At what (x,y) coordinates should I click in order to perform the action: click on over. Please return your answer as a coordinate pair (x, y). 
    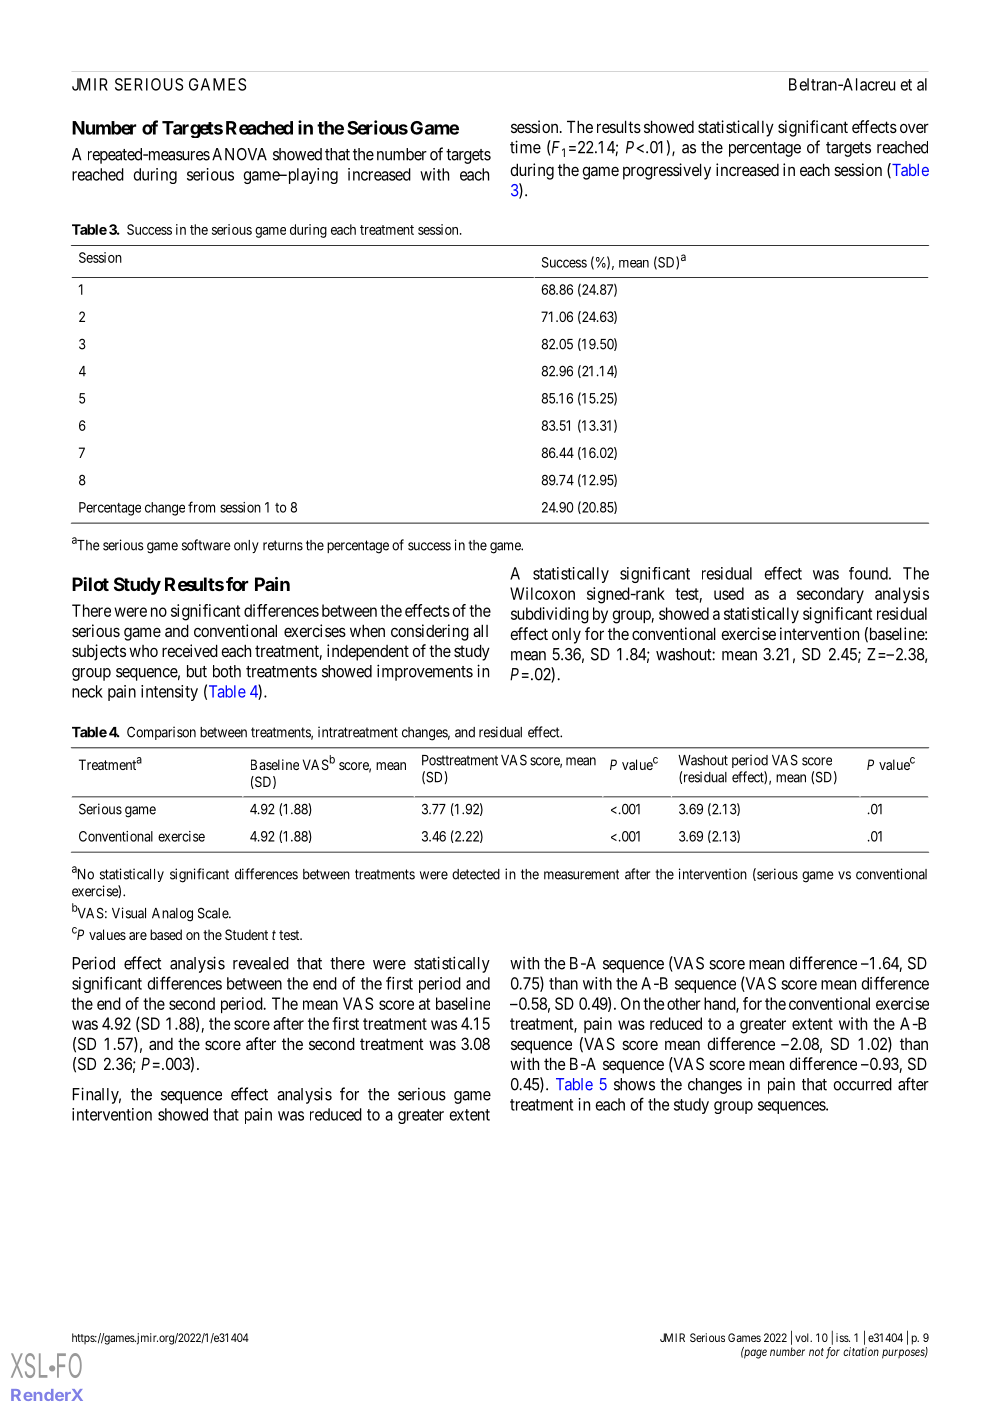
    Looking at the image, I should click on (914, 128).
